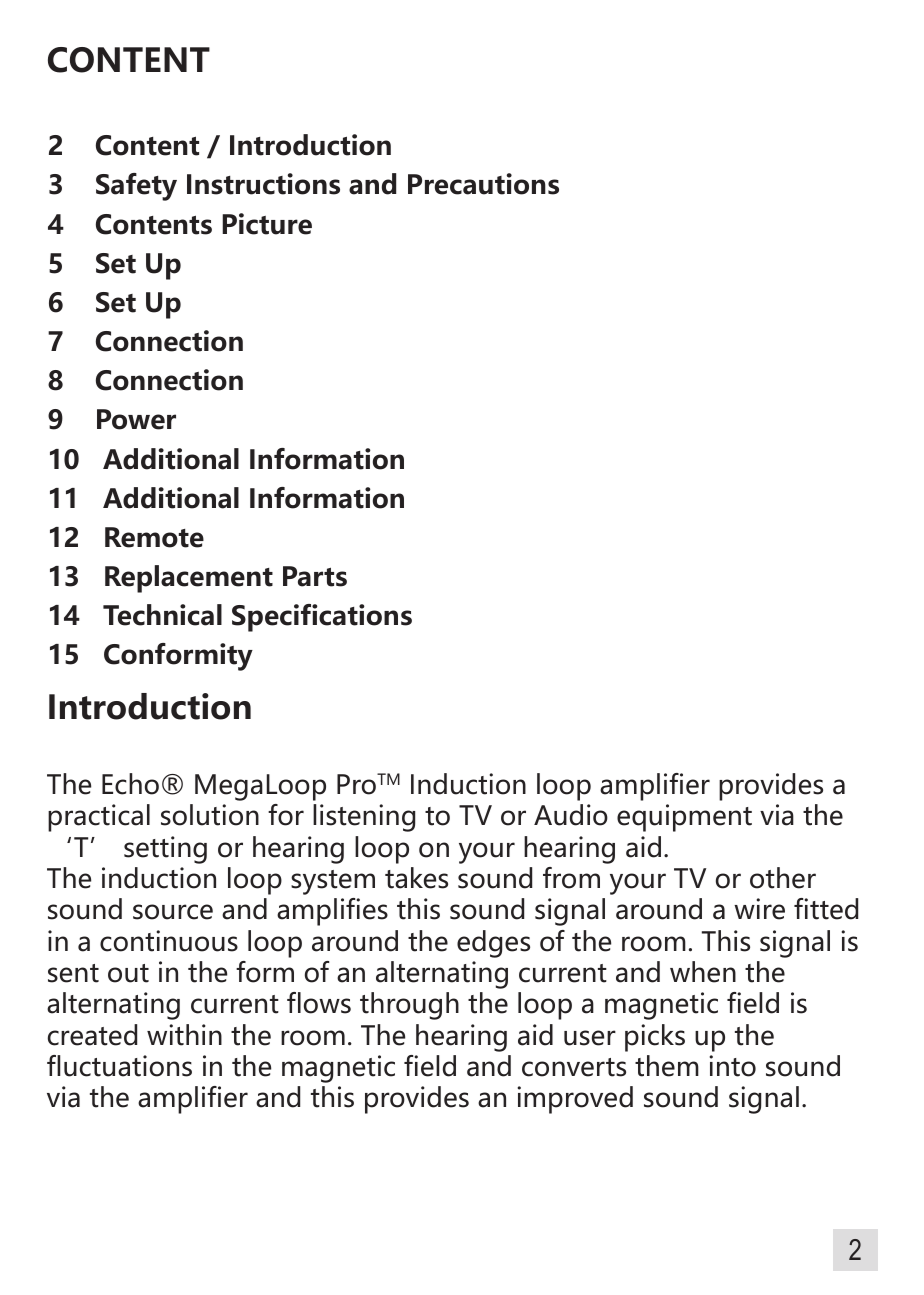 Image resolution: width=924 pixels, height=1295 pixels. Describe the element at coordinates (165, 850) in the page. I see `setting` at that location.
